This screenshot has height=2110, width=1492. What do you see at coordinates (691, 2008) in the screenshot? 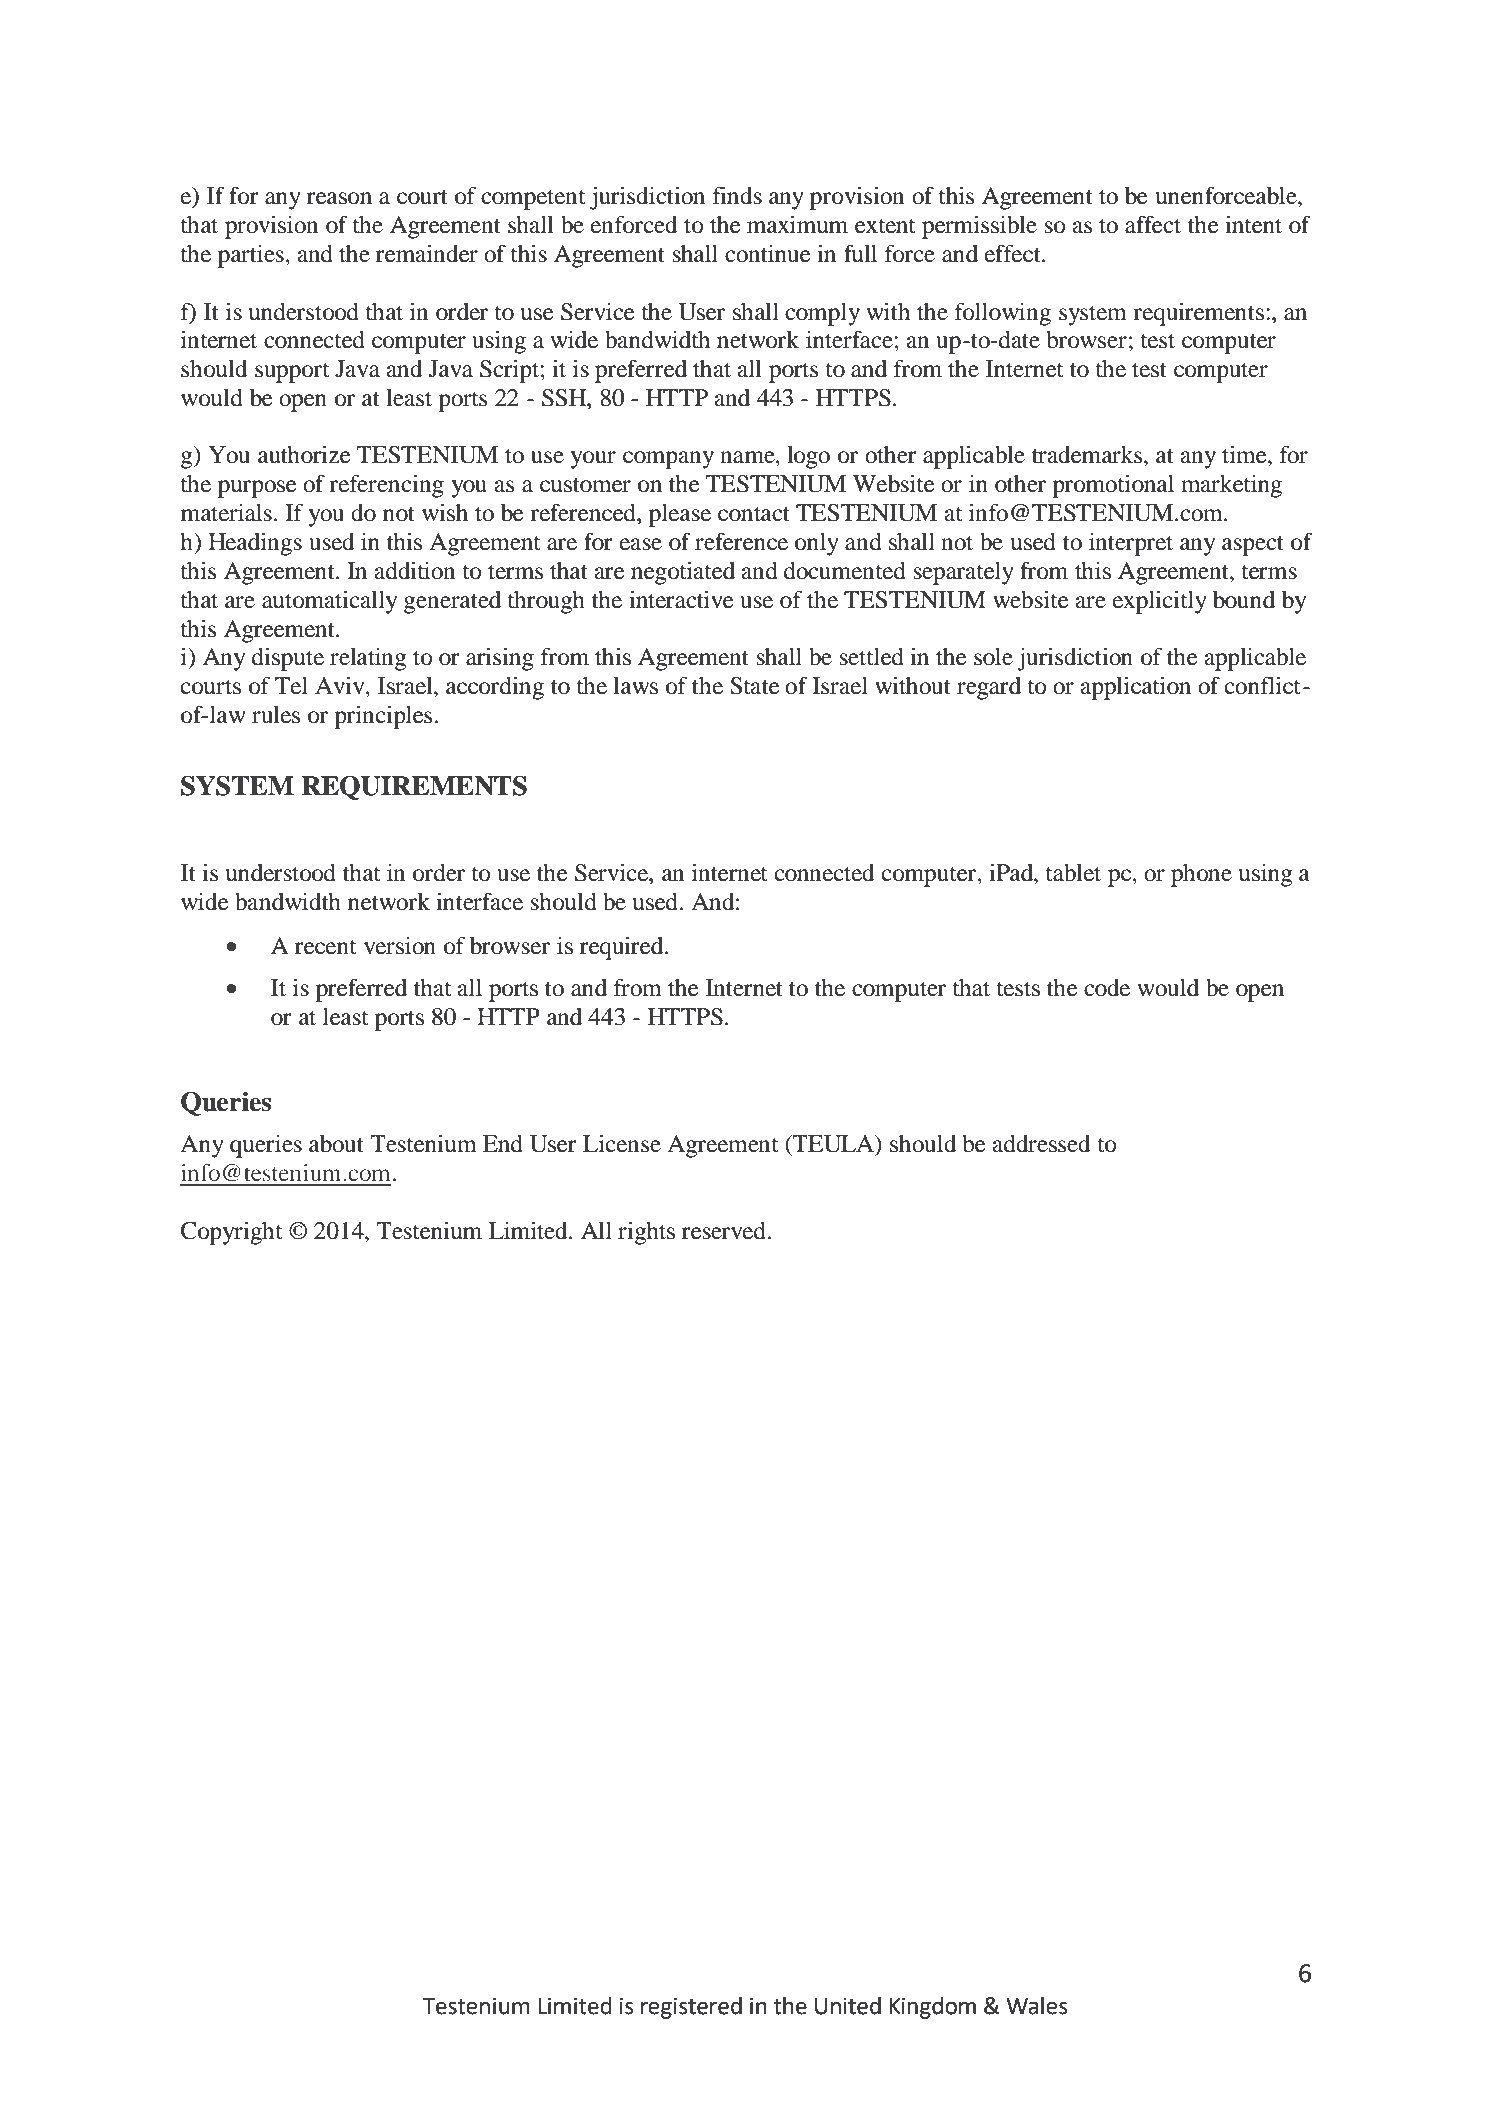
I see `registered` at bounding box center [691, 2008].
